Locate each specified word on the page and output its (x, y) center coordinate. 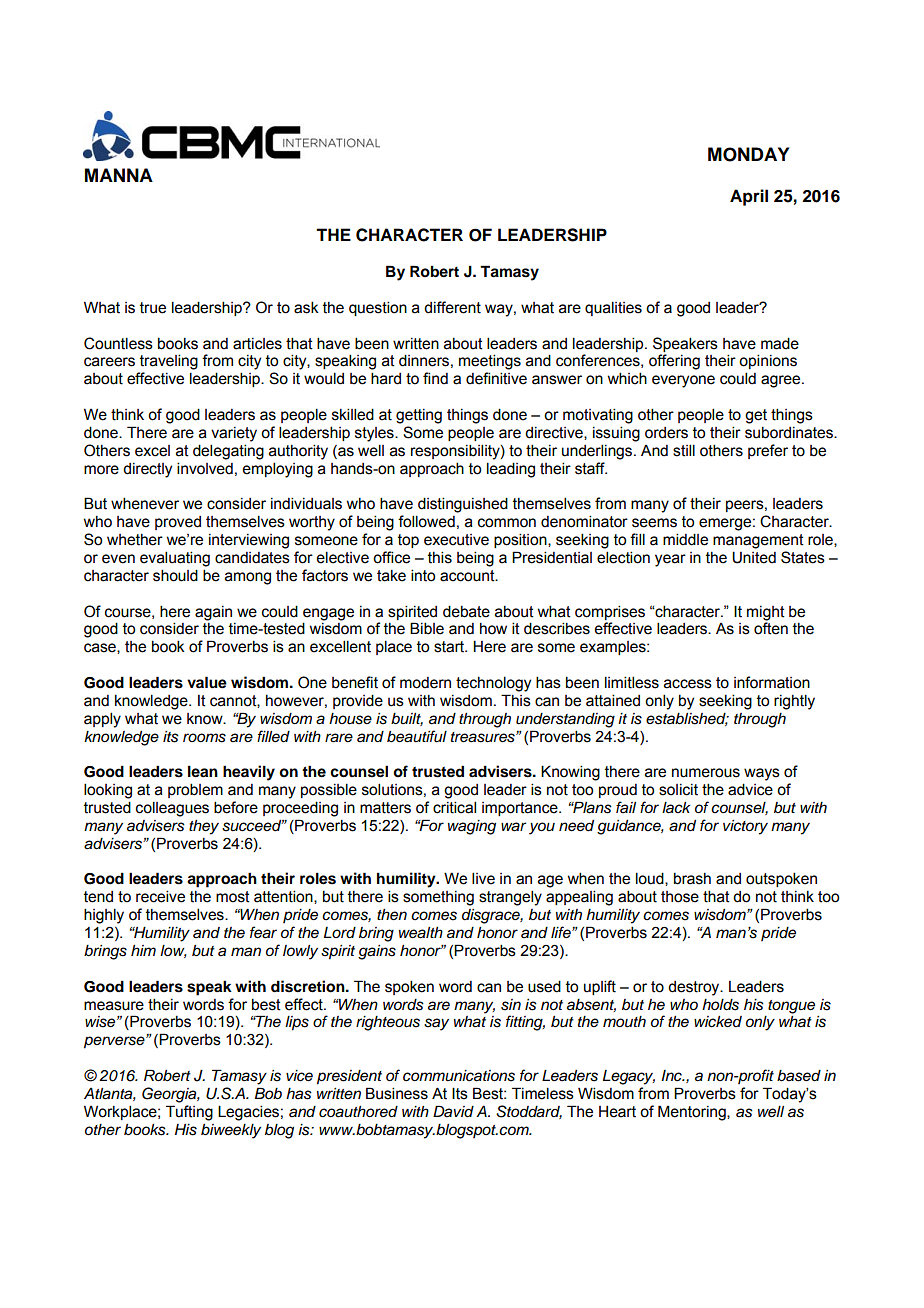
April (749, 197)
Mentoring (693, 1113)
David (453, 1111)
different (452, 307)
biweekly (231, 1131)
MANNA (119, 175)
